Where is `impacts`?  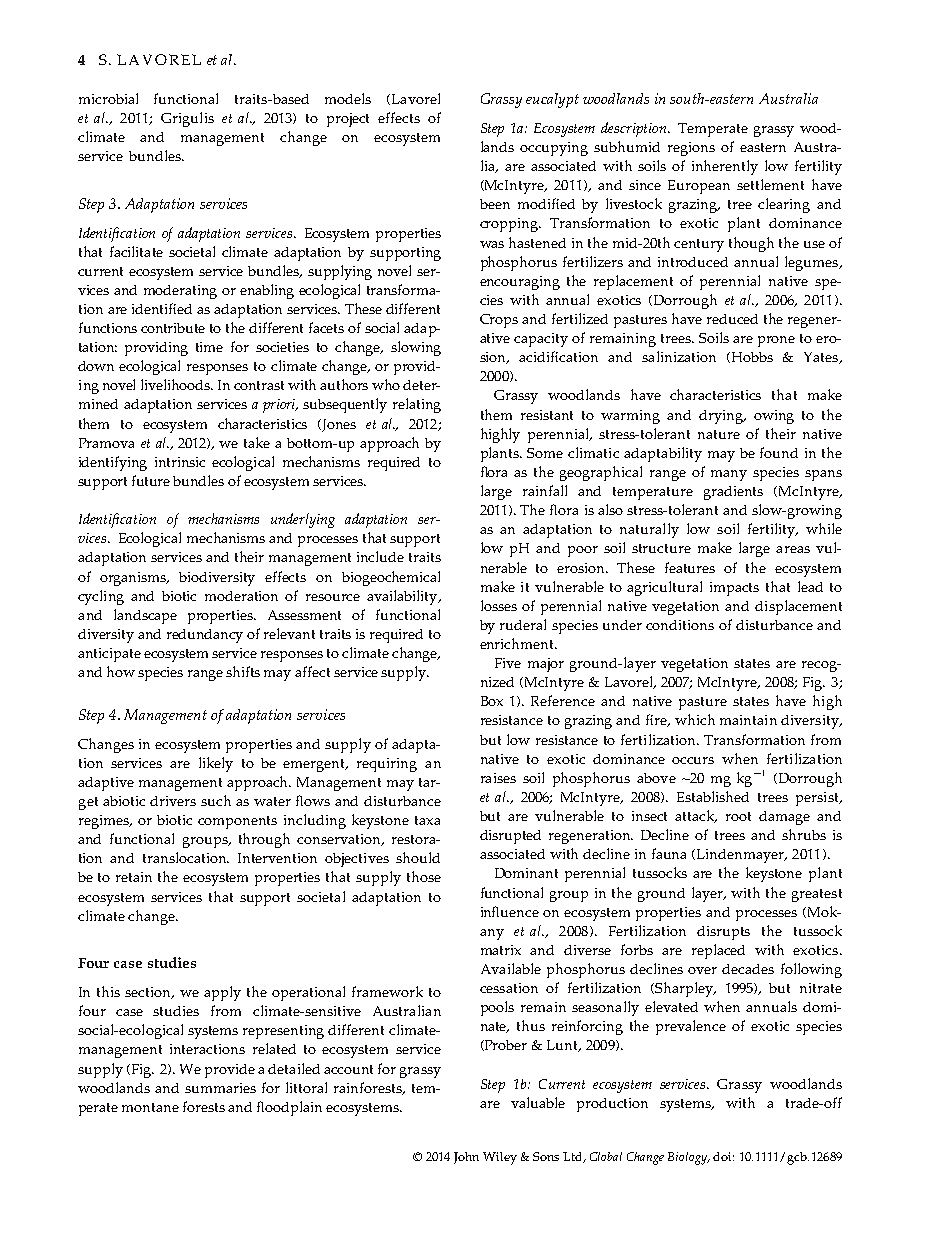
impacts is located at coordinates (734, 589).
